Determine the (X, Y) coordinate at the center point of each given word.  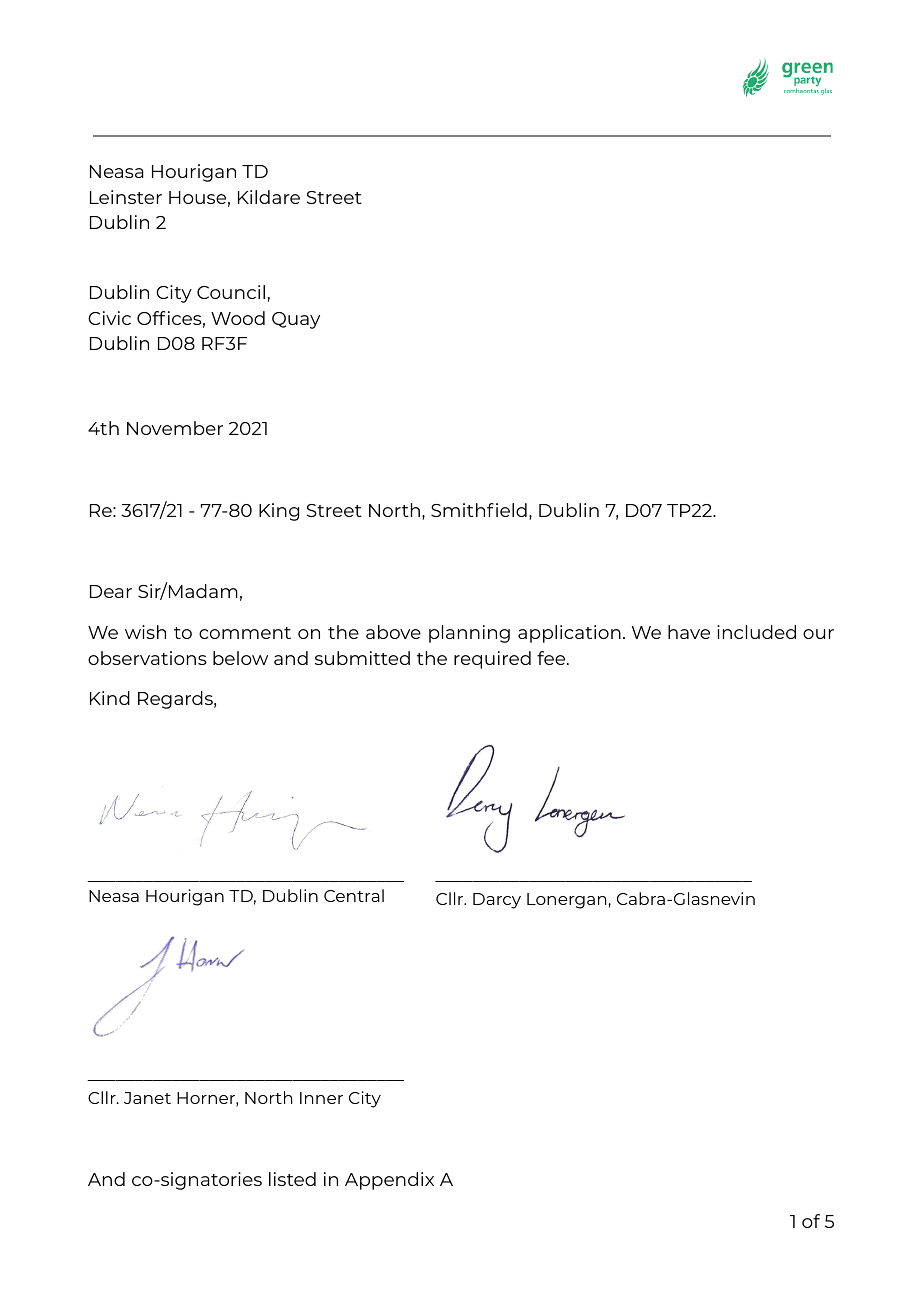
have (689, 632)
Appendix (389, 1181)
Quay (296, 320)
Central (354, 895)
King (279, 512)
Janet (147, 1098)
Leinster (126, 197)
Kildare (269, 197)
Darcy (497, 901)
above (393, 632)
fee (552, 658)
